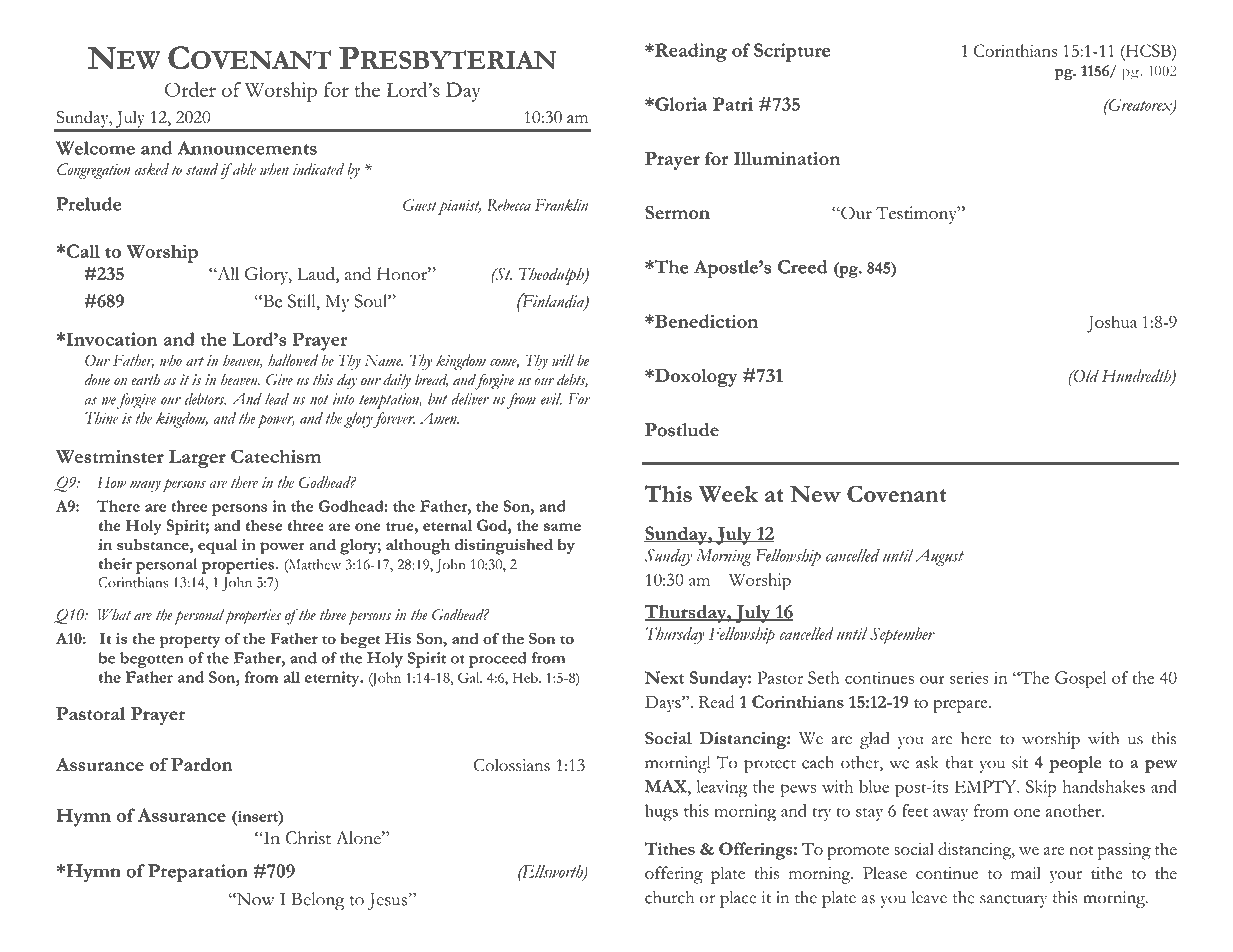  I want to click on Preparation, so click(198, 873).
